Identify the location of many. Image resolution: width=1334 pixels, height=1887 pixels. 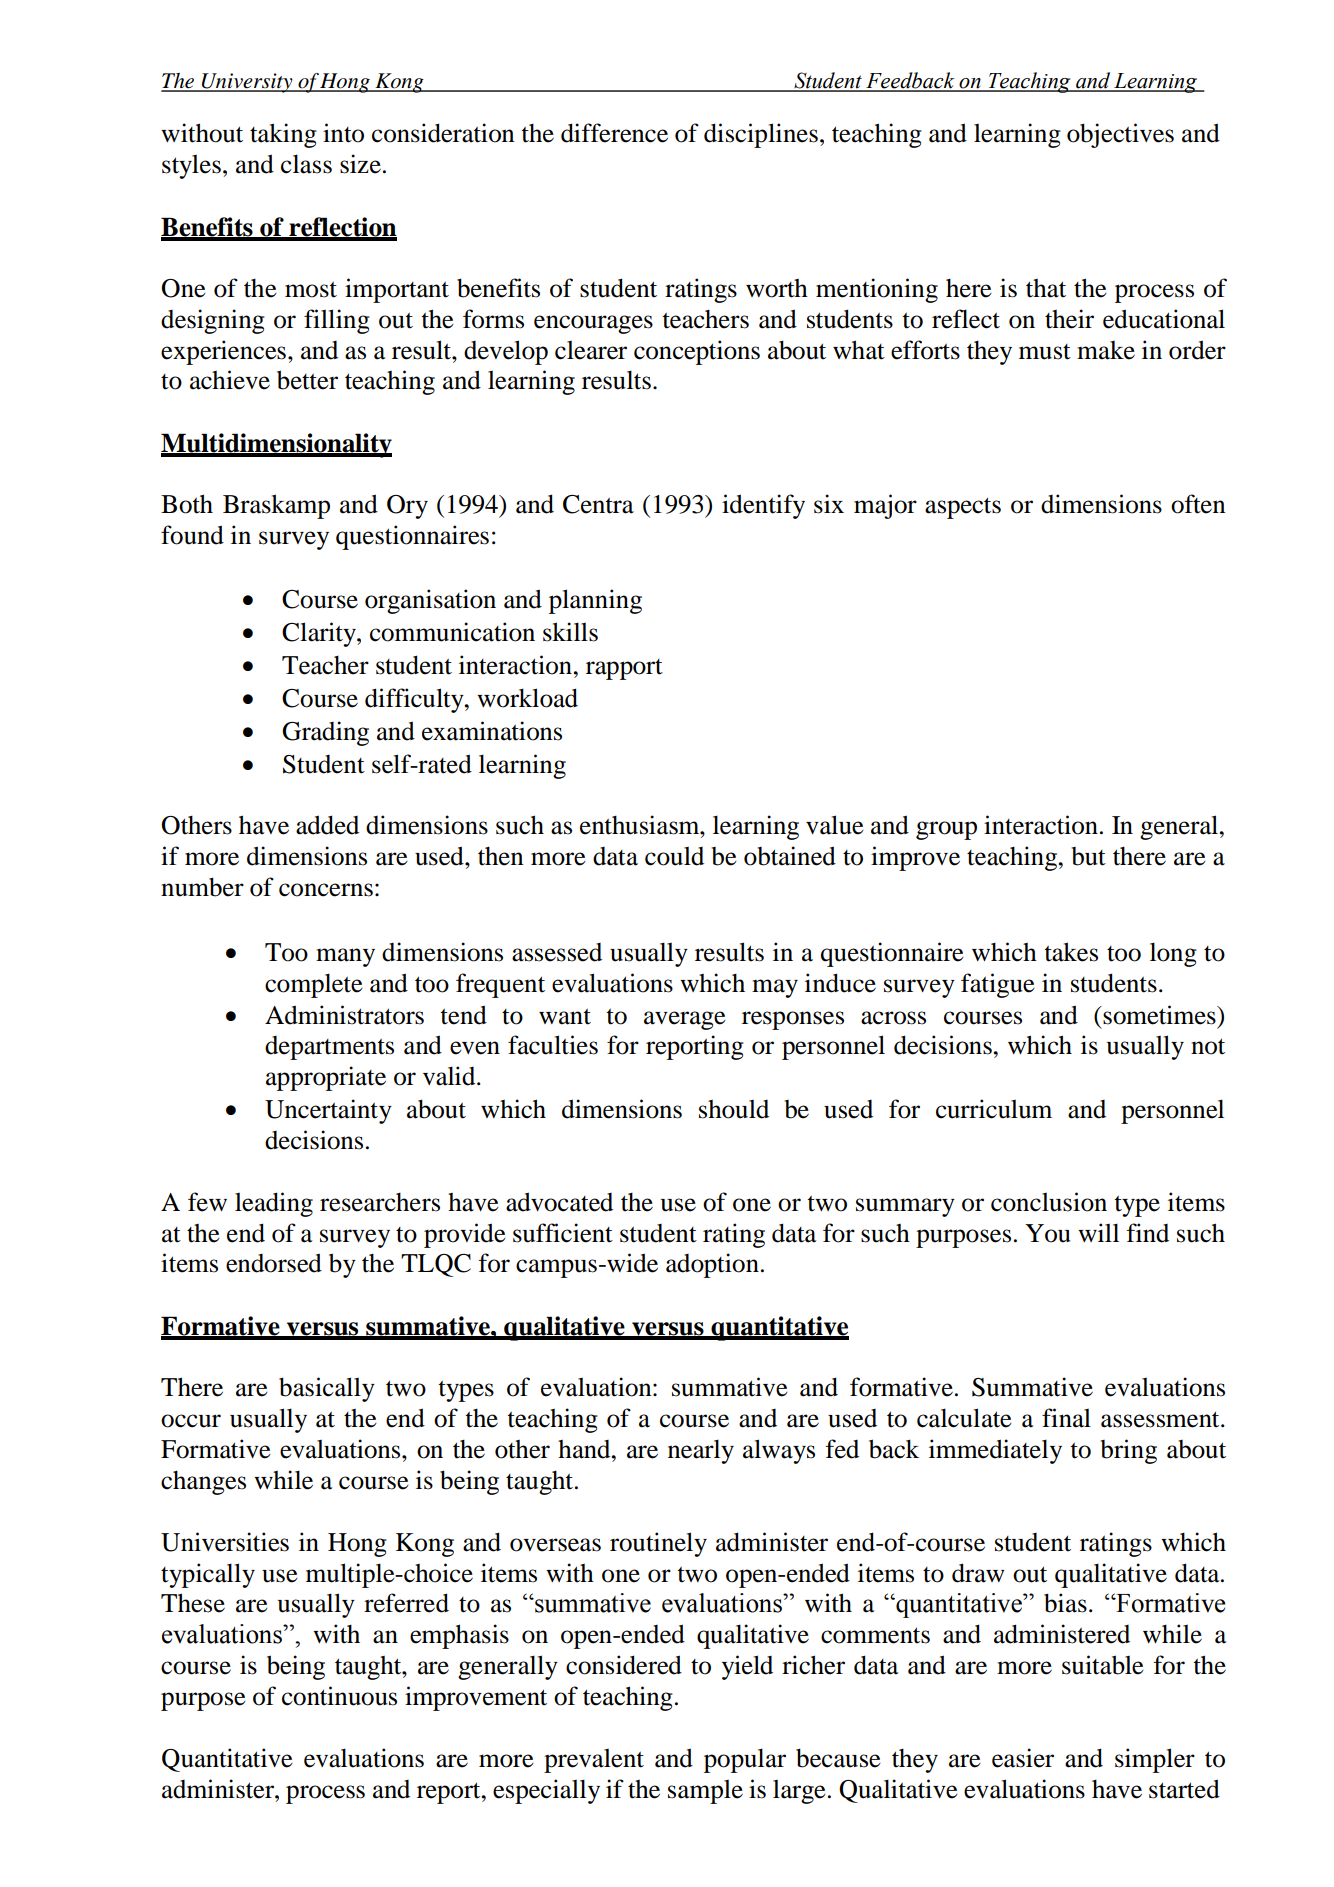
(345, 957).
